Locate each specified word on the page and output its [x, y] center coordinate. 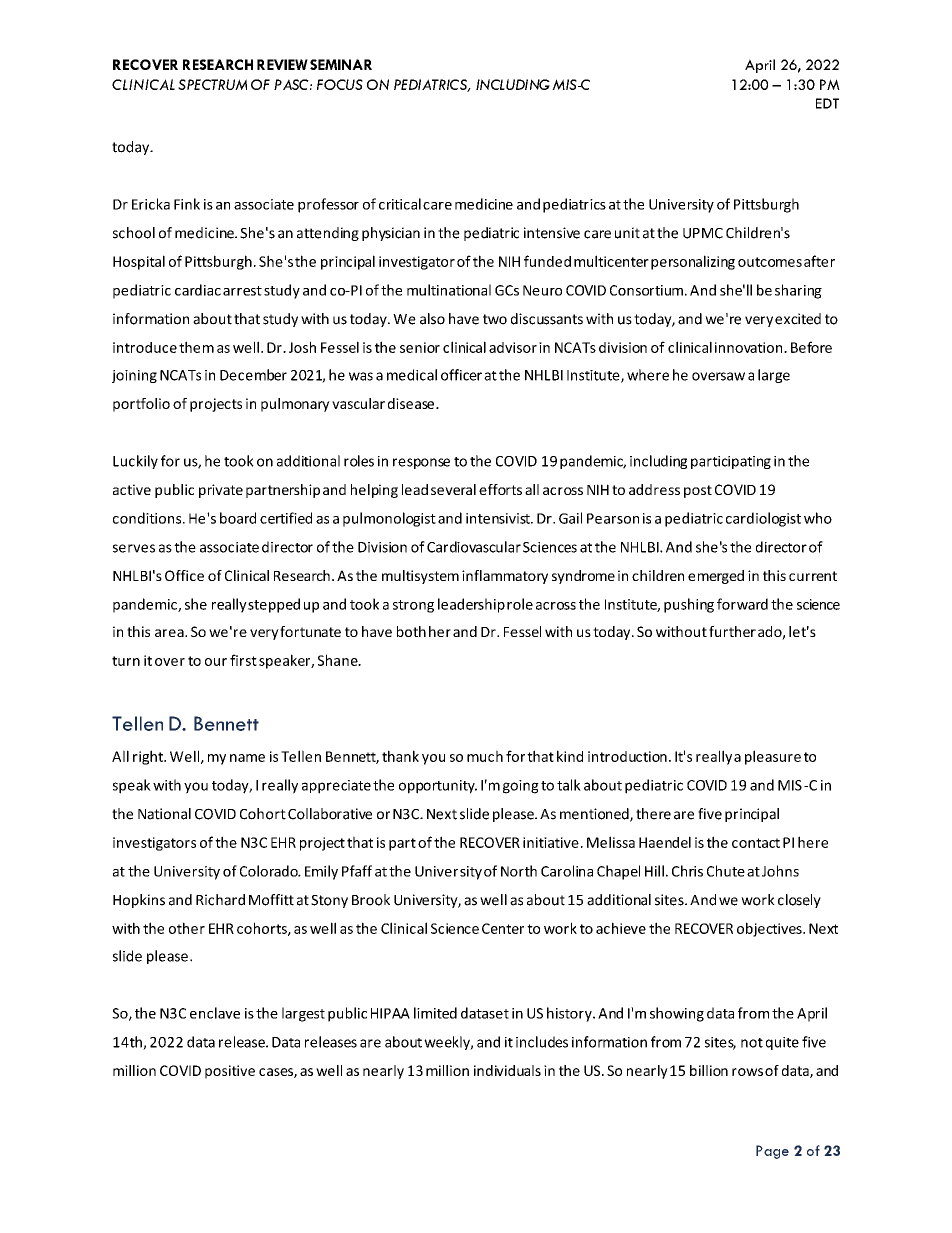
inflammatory [505, 577]
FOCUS [340, 84]
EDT [827, 103]
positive [230, 1072]
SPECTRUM [212, 84]
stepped [274, 605]
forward [742, 604]
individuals [507, 1070]
